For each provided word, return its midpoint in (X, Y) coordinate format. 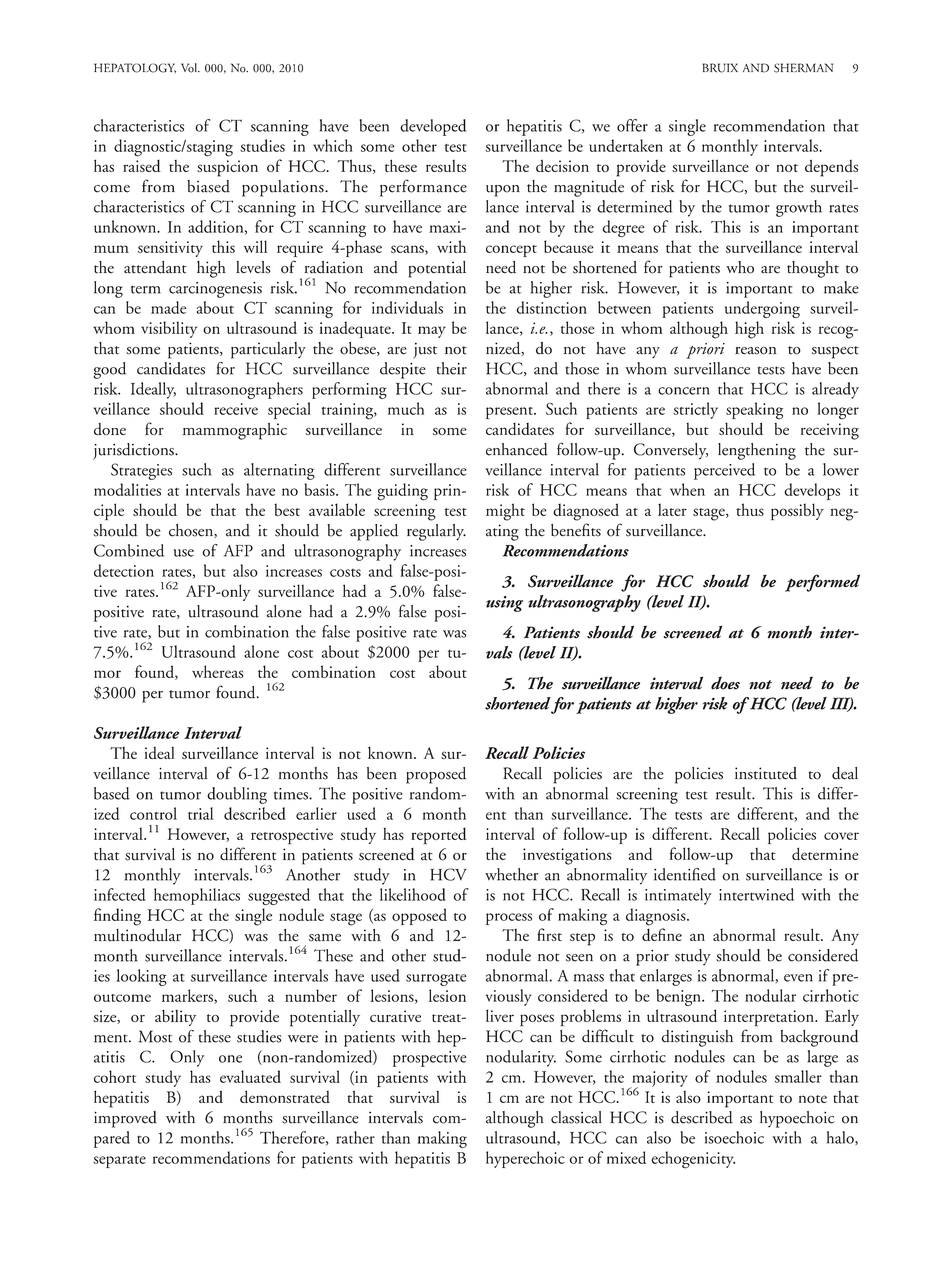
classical (576, 1117)
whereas (217, 671)
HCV (448, 874)
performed (822, 583)
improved (125, 1119)
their (452, 368)
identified (685, 874)
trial (201, 813)
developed (433, 127)
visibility (169, 329)
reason (756, 351)
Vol (190, 68)
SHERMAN (803, 68)
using (504, 604)
